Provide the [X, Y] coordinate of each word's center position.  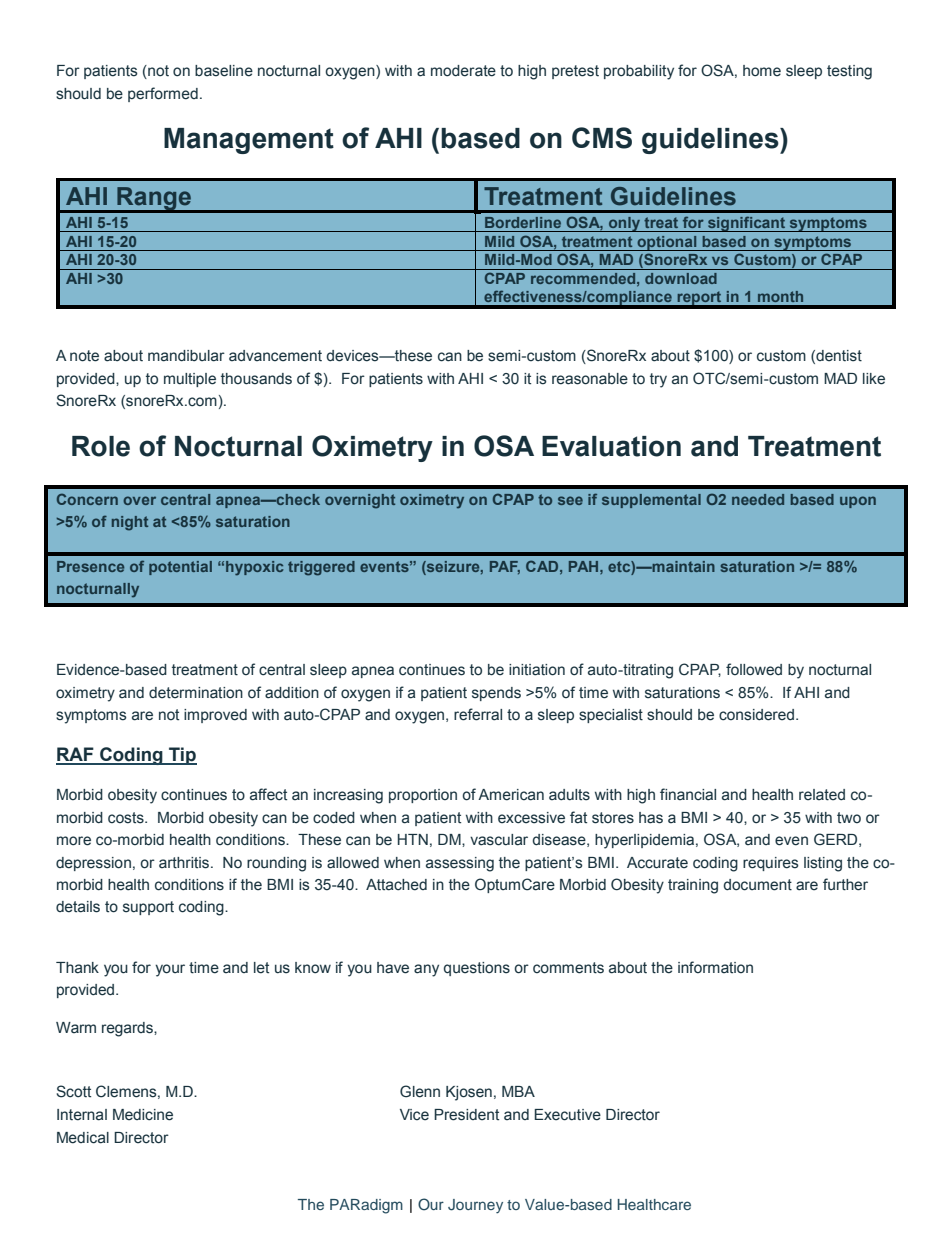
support [148, 908]
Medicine [143, 1115]
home [762, 71]
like [874, 379]
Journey [475, 1206]
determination [196, 693]
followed [754, 669]
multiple [190, 380]
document [757, 885]
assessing [460, 864]
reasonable [590, 379]
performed [163, 94]
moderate [463, 71]
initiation [537, 670]
